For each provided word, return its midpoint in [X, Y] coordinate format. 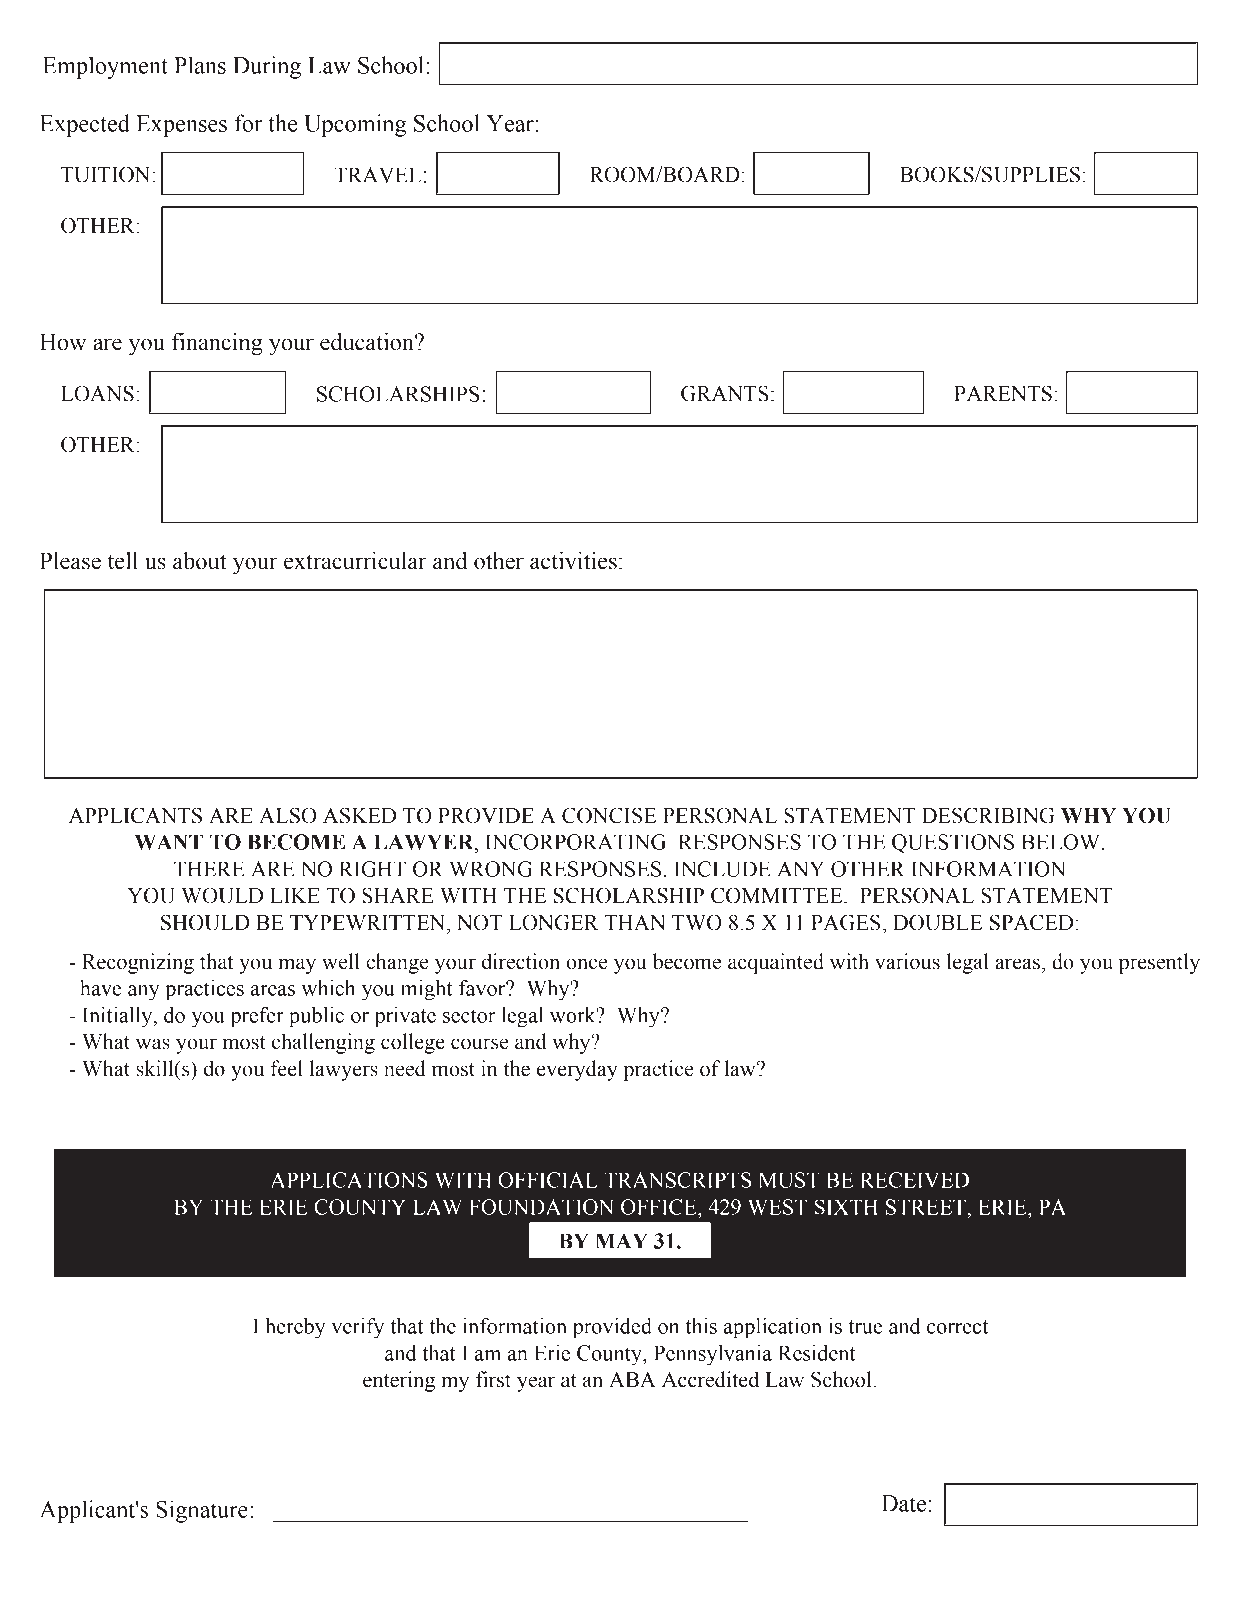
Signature [202, 1511]
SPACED [1031, 922]
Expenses [181, 126]
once [586, 964]
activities [573, 561]
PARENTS [1003, 393]
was [153, 1044]
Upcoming [355, 125]
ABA [632, 1379]
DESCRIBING [988, 815]
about [200, 561]
